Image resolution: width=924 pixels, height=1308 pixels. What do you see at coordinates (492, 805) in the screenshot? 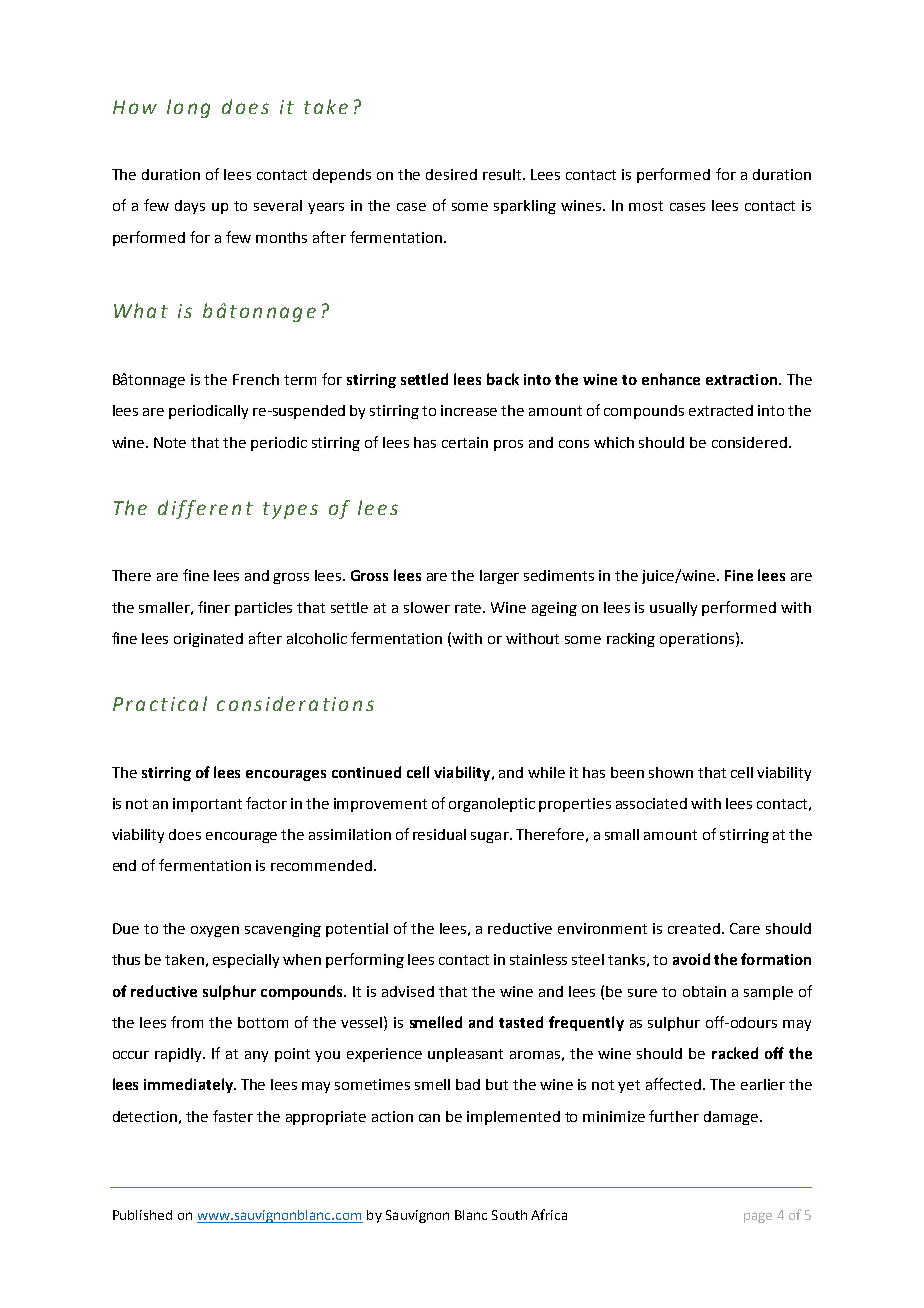
I see `organoleptic` at bounding box center [492, 805].
